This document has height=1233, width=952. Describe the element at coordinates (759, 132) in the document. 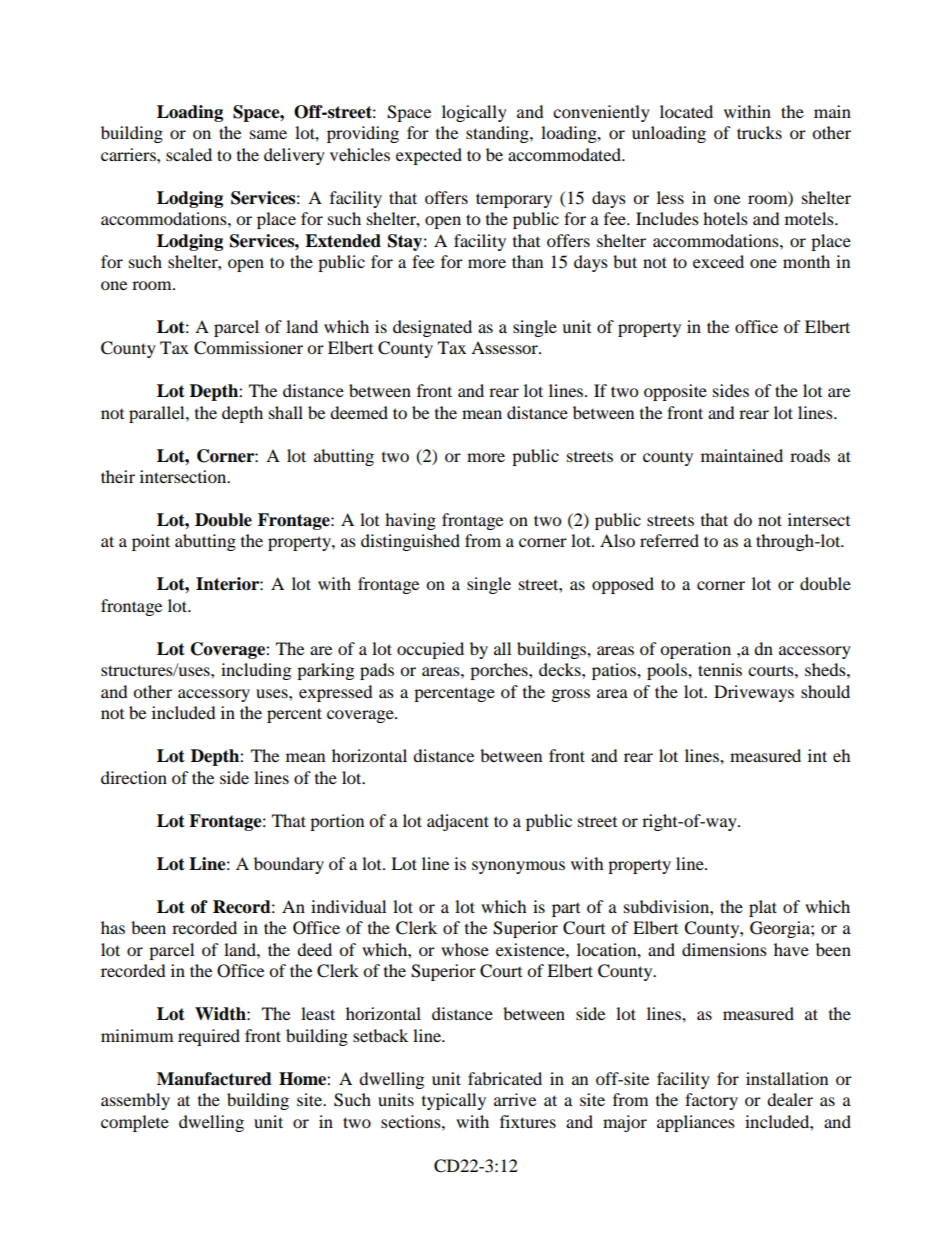

I see `trucks` at that location.
